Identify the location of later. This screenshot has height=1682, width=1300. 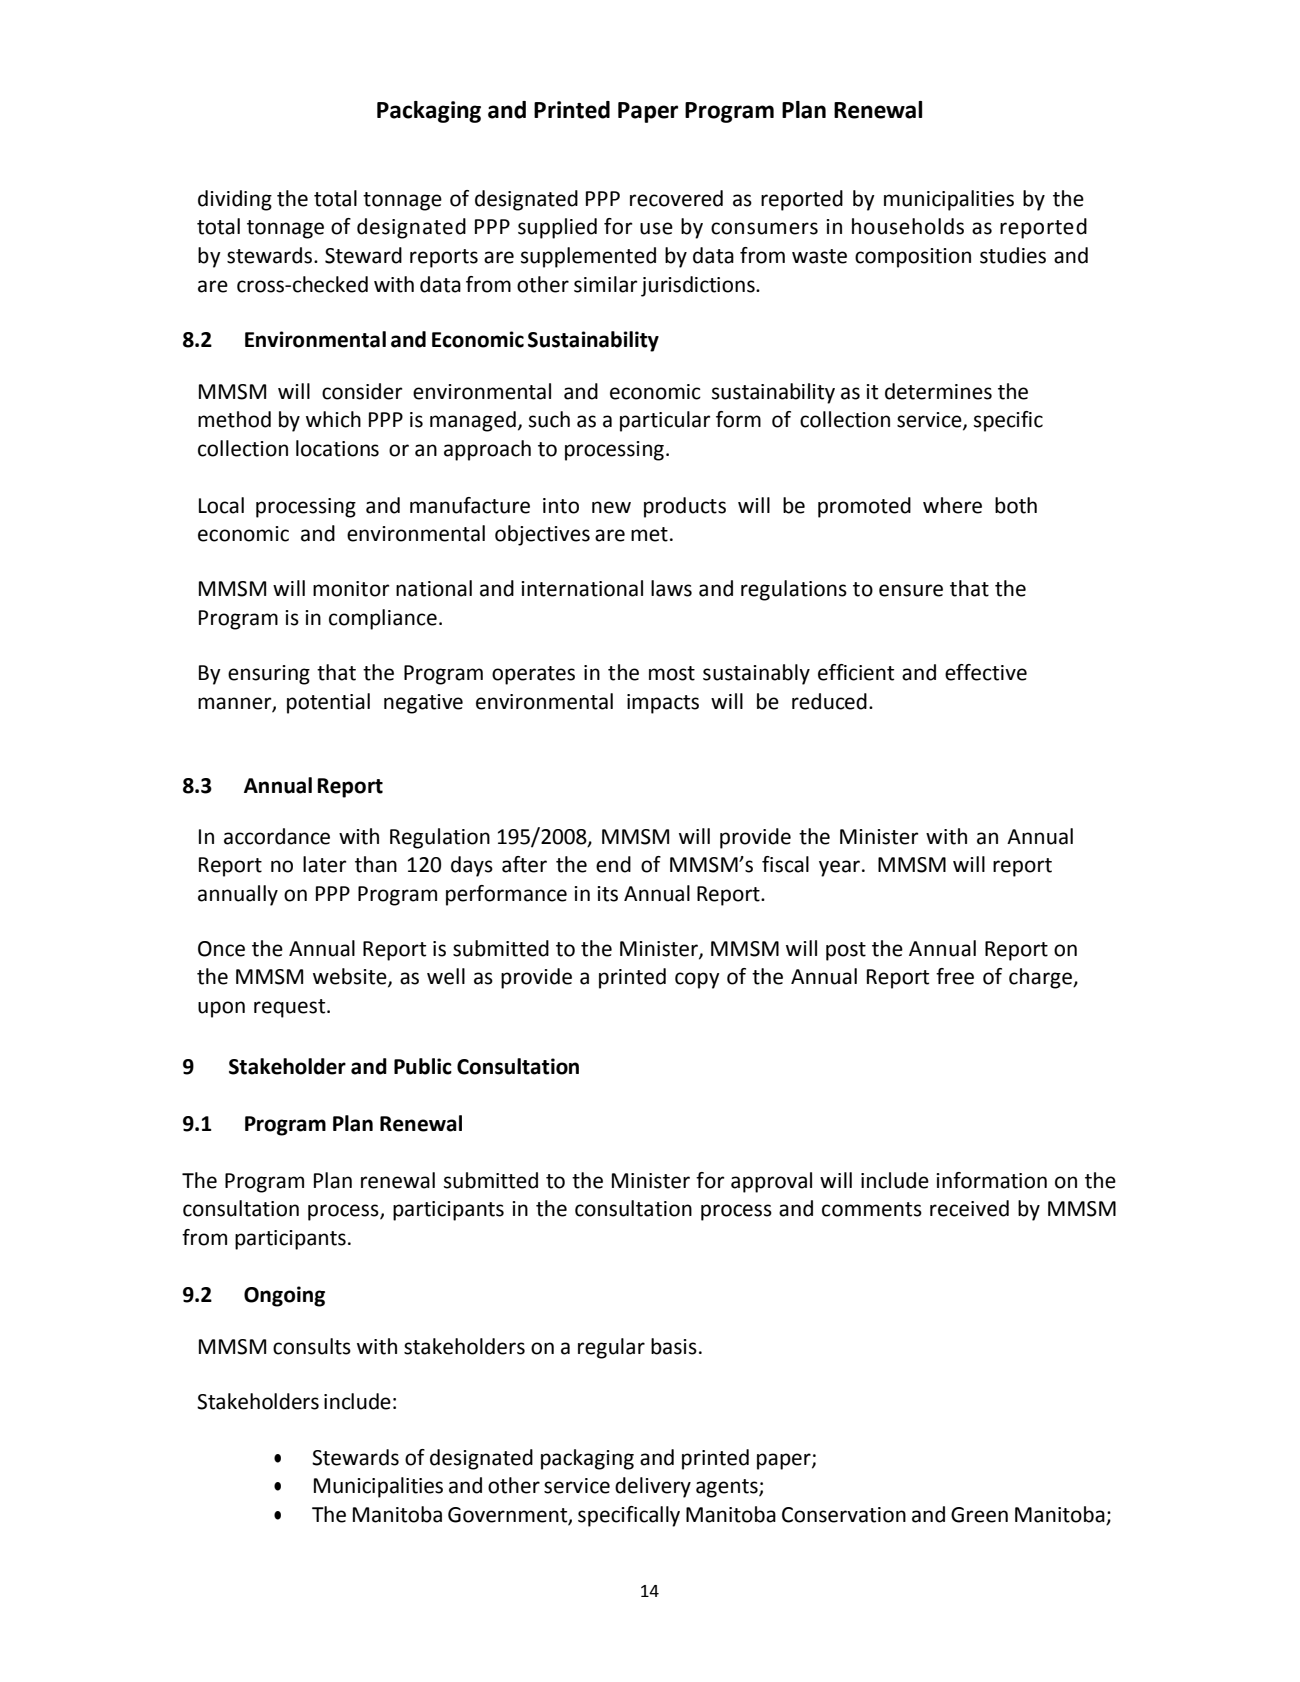
(325, 864).
